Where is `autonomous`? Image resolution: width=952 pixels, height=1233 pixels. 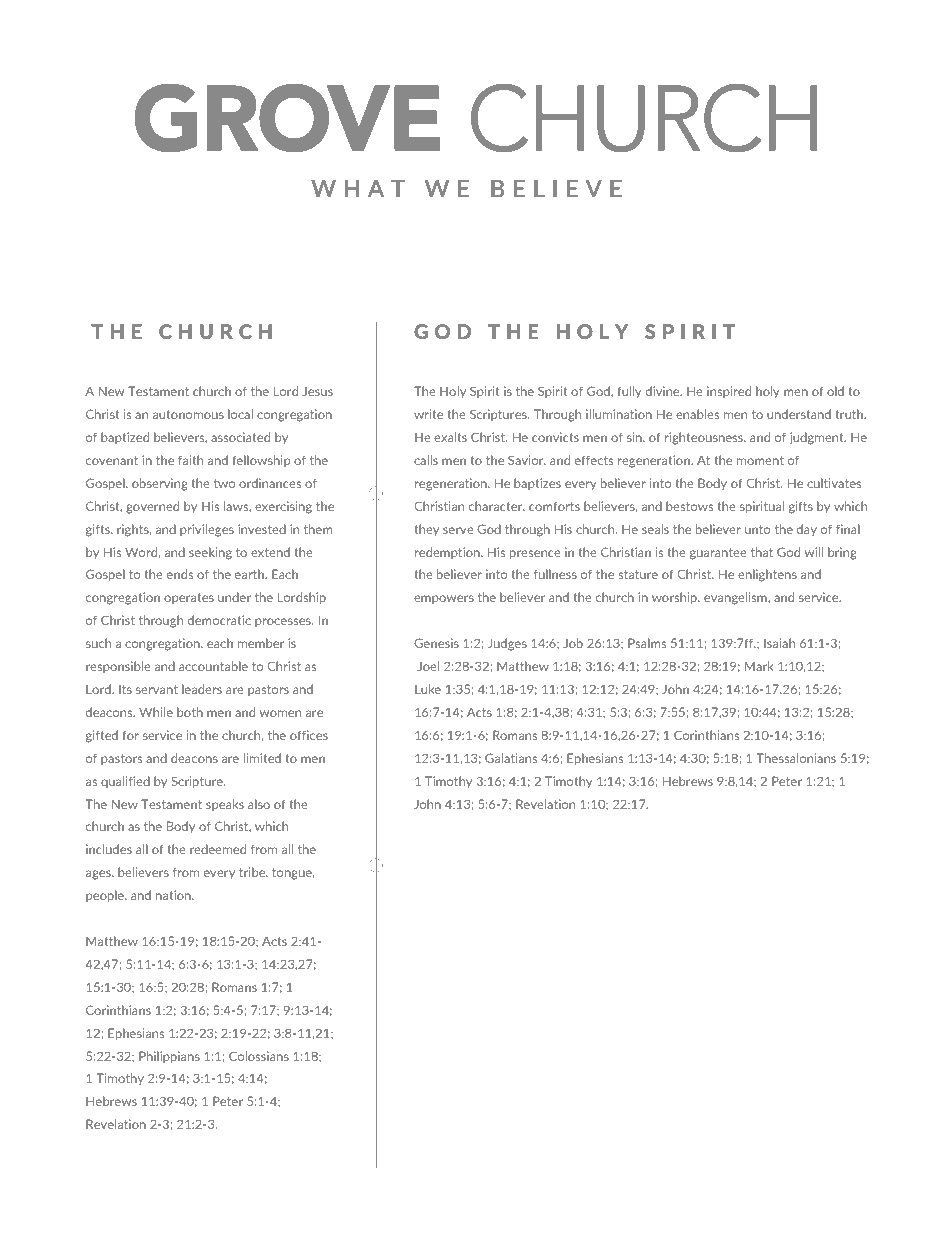
autonomous is located at coordinates (188, 414).
